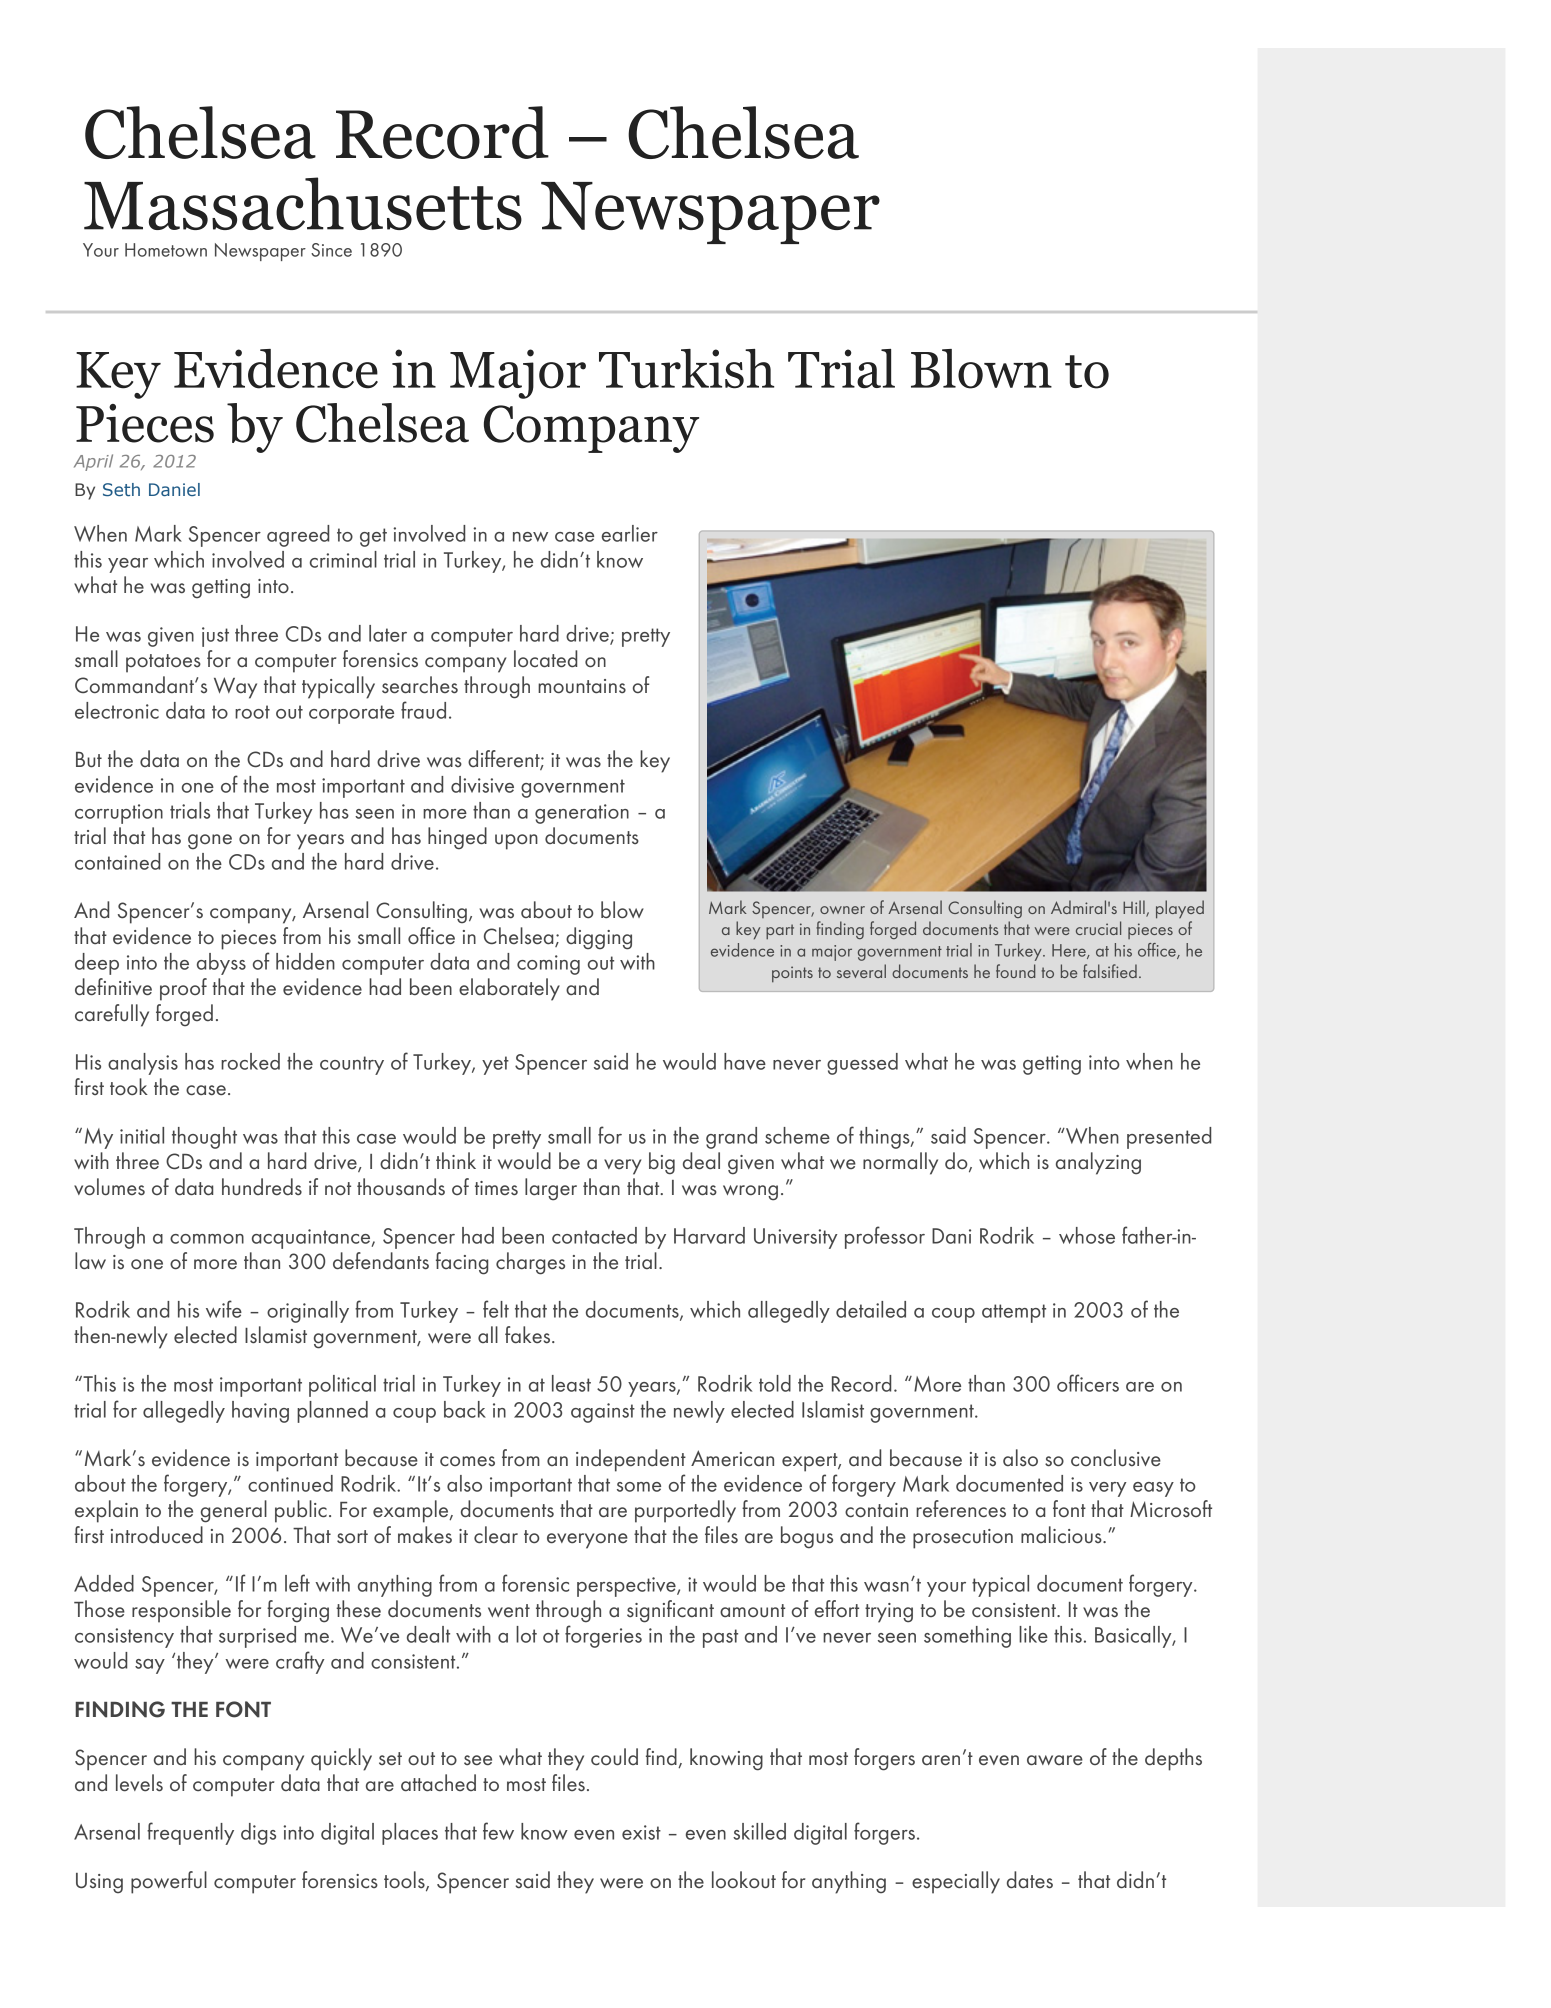  Describe the element at coordinates (1135, 908) in the screenshot. I see `Hill` at that location.
